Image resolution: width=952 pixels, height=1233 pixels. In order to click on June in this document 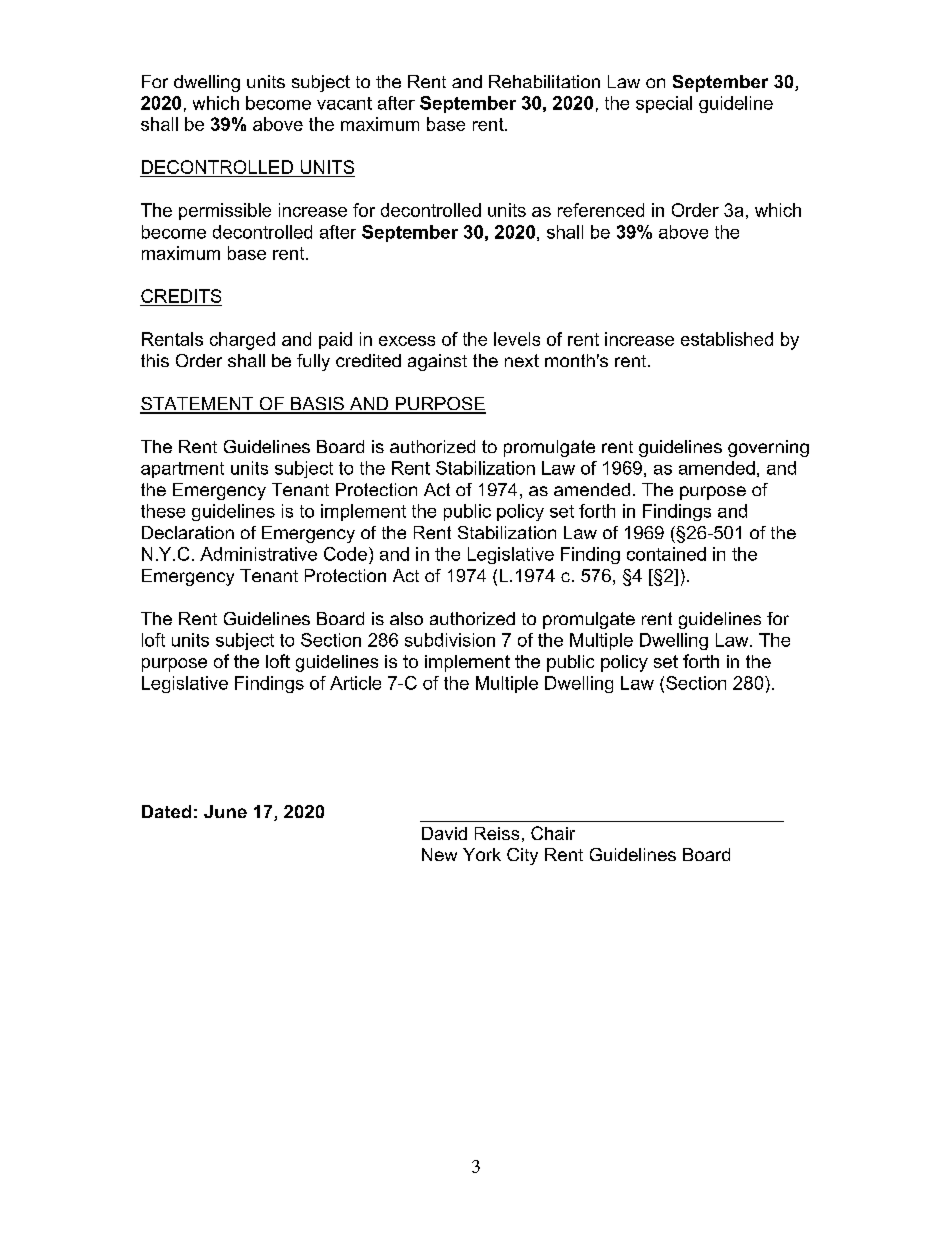, I will do `click(225, 811)`.
